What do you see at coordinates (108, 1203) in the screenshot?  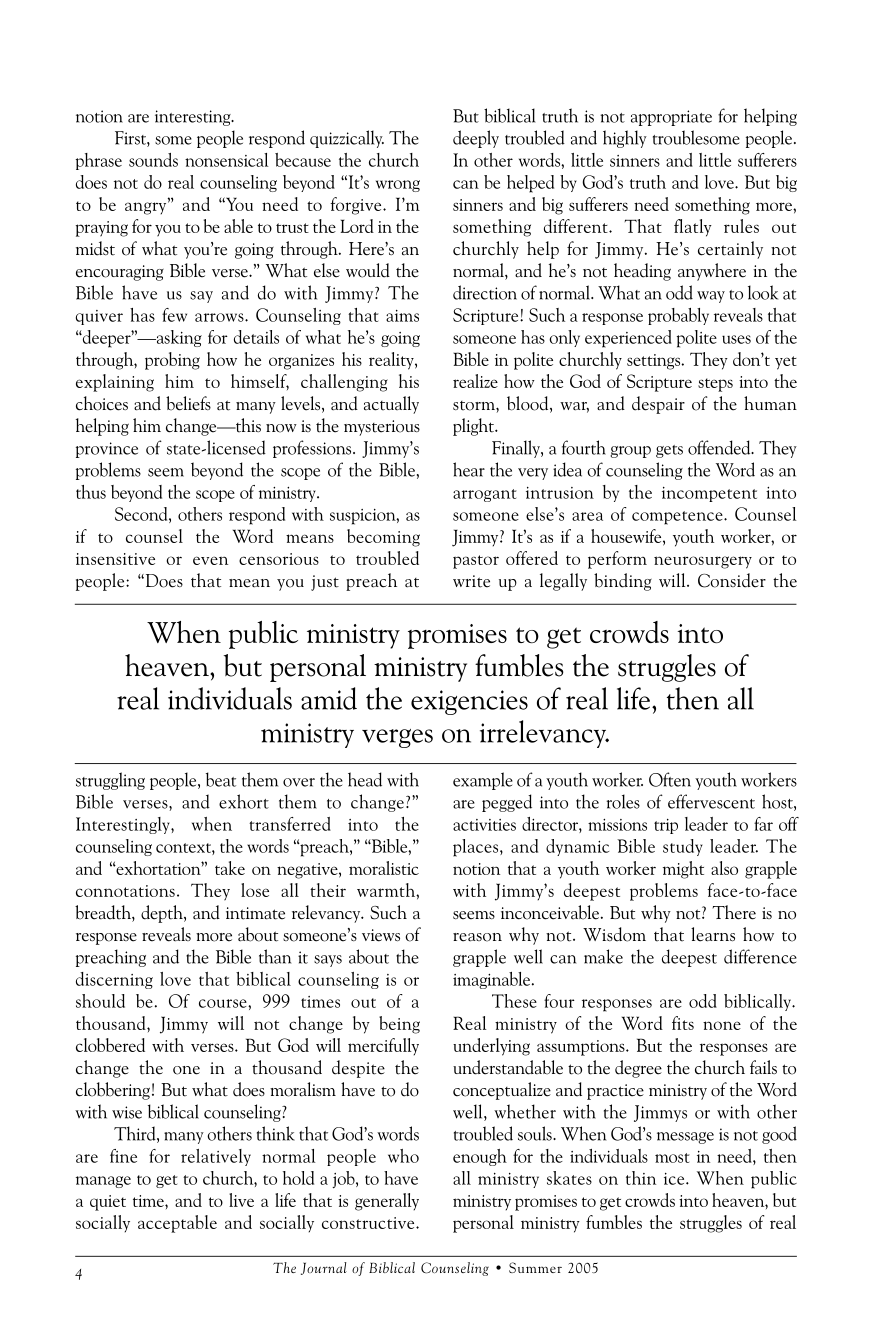 I see `quiet` at bounding box center [108, 1203].
